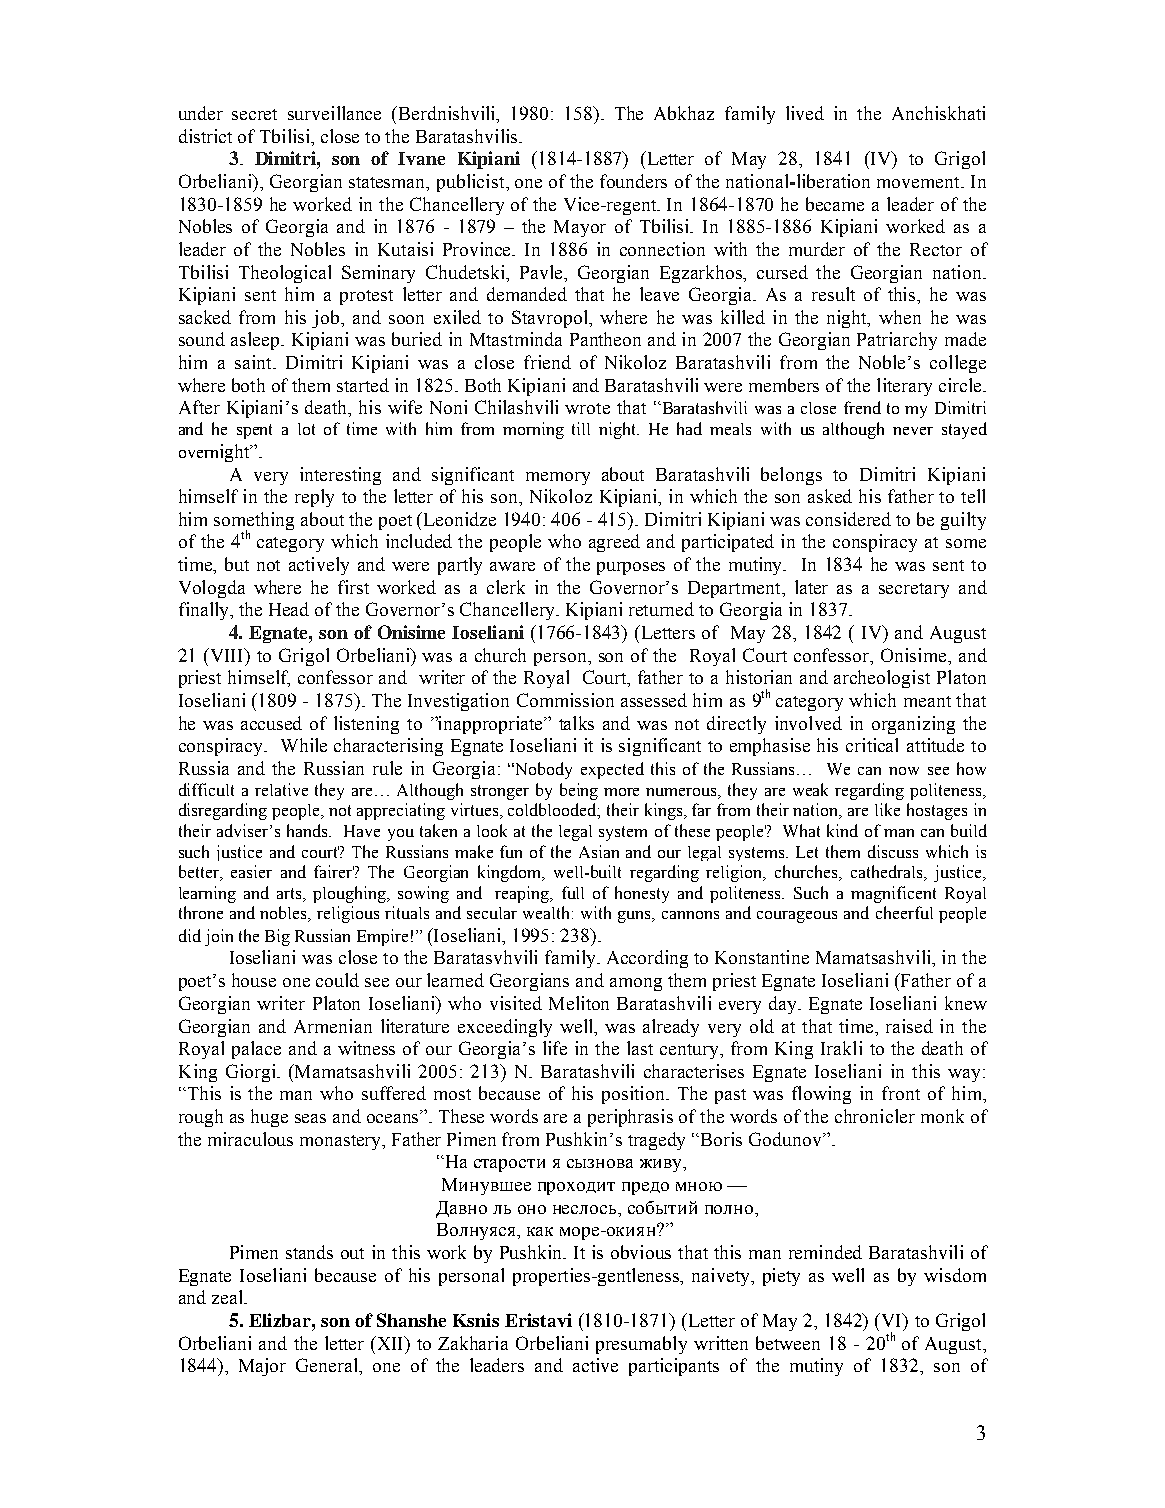  I want to click on surveillance, so click(334, 113).
